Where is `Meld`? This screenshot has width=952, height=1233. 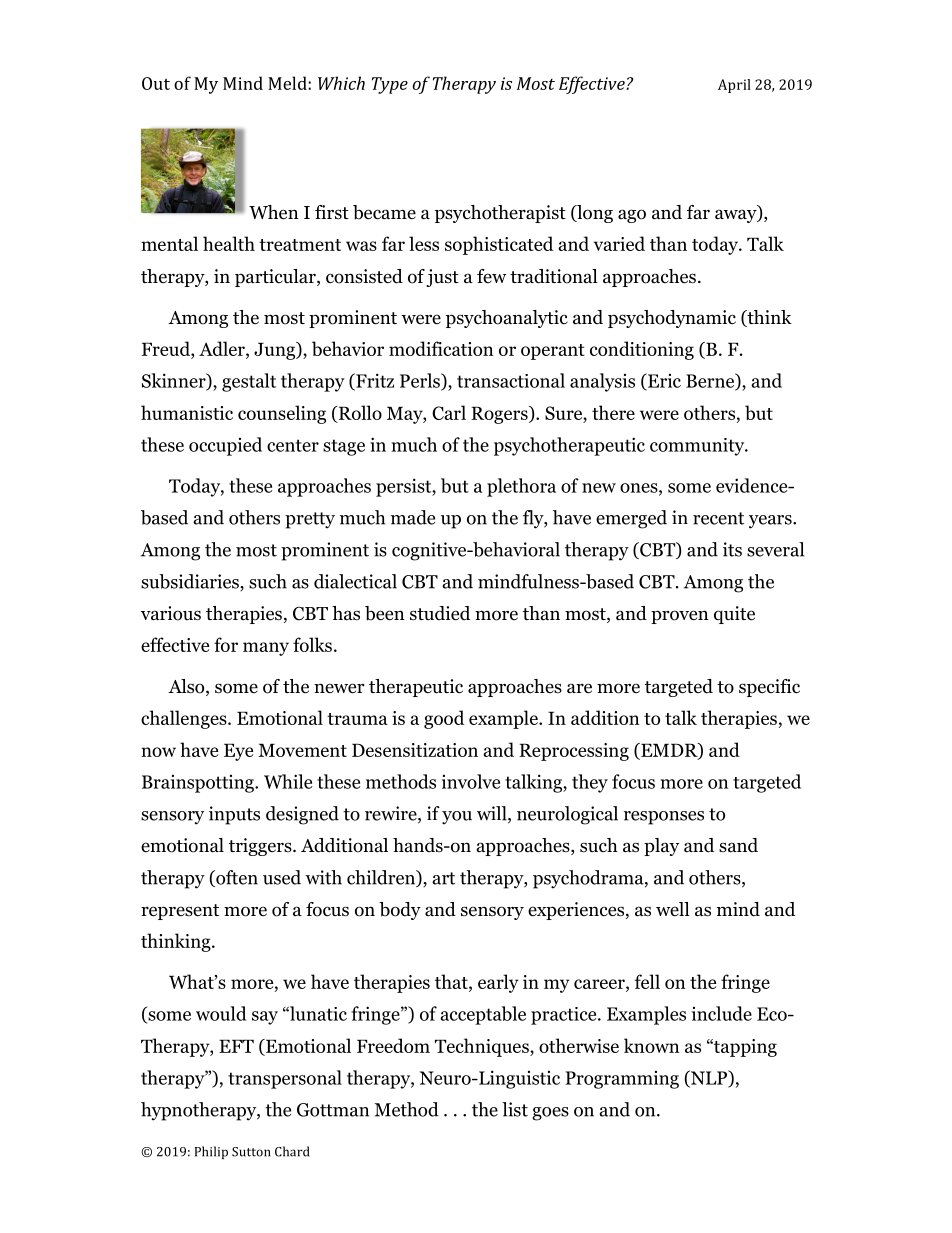
Meld is located at coordinates (288, 83).
